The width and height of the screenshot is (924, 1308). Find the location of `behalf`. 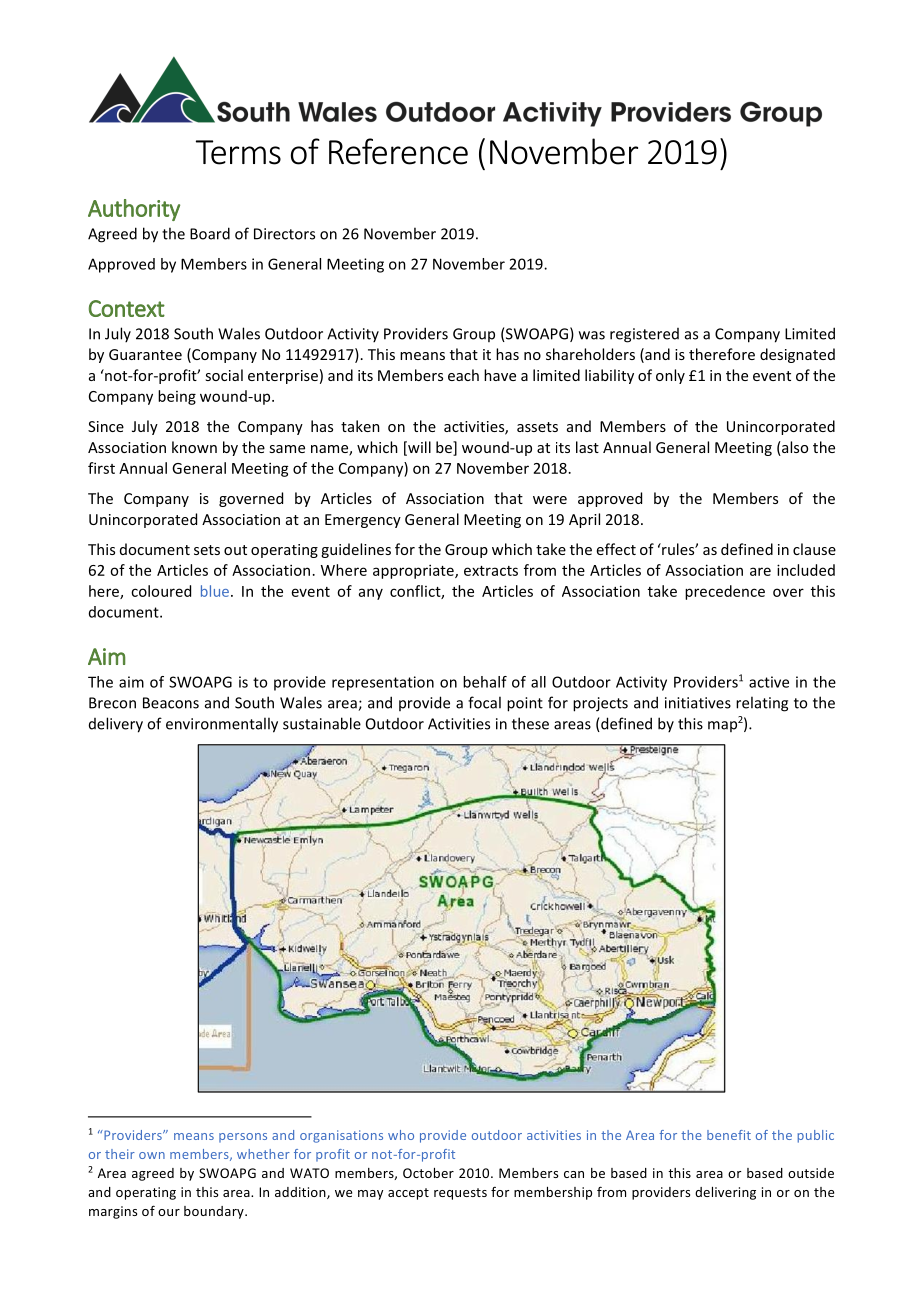

behalf is located at coordinates (485, 682).
